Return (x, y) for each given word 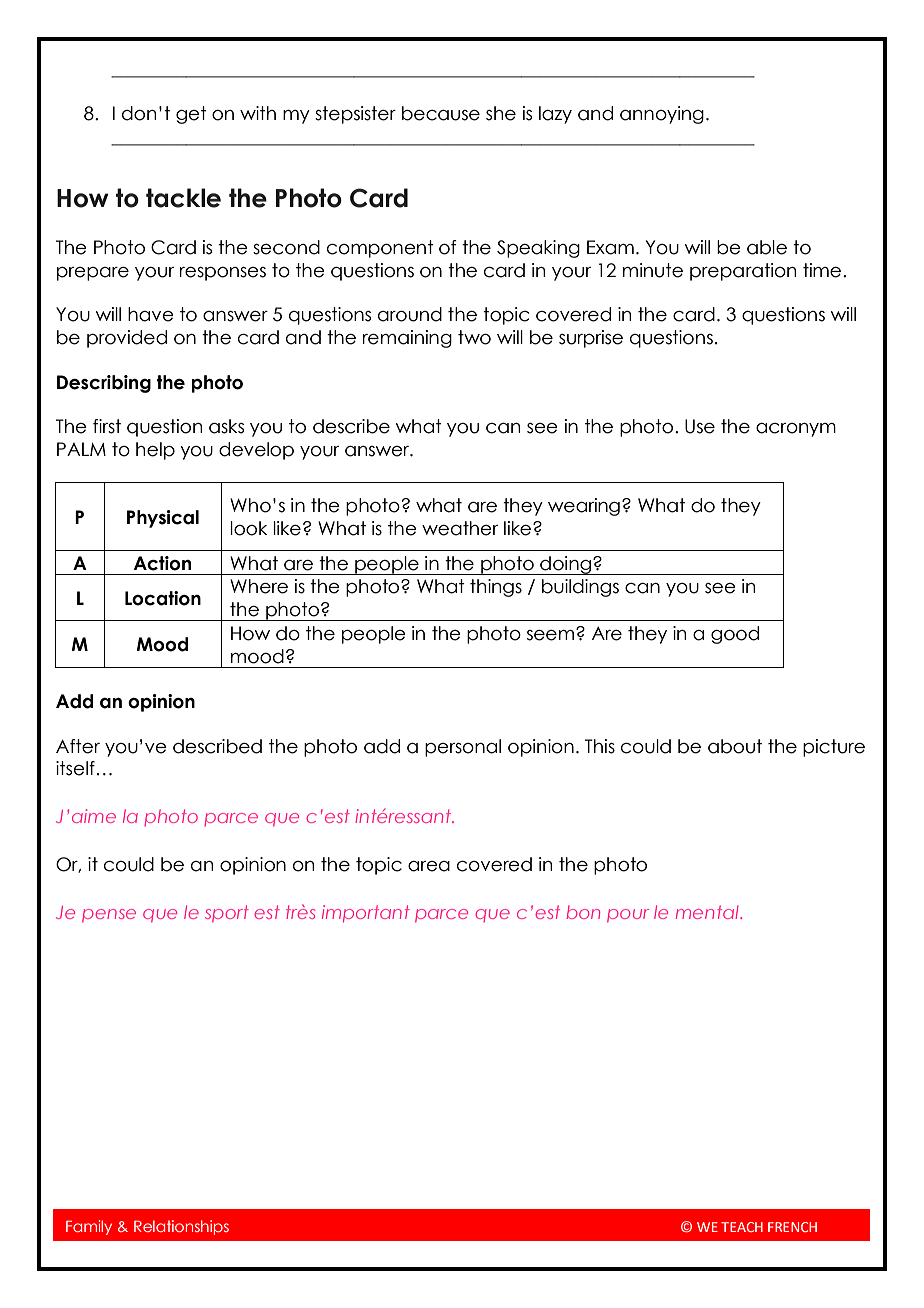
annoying (662, 115)
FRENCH (792, 1227)
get (191, 115)
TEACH (742, 1227)
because (441, 113)
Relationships (181, 1227)
